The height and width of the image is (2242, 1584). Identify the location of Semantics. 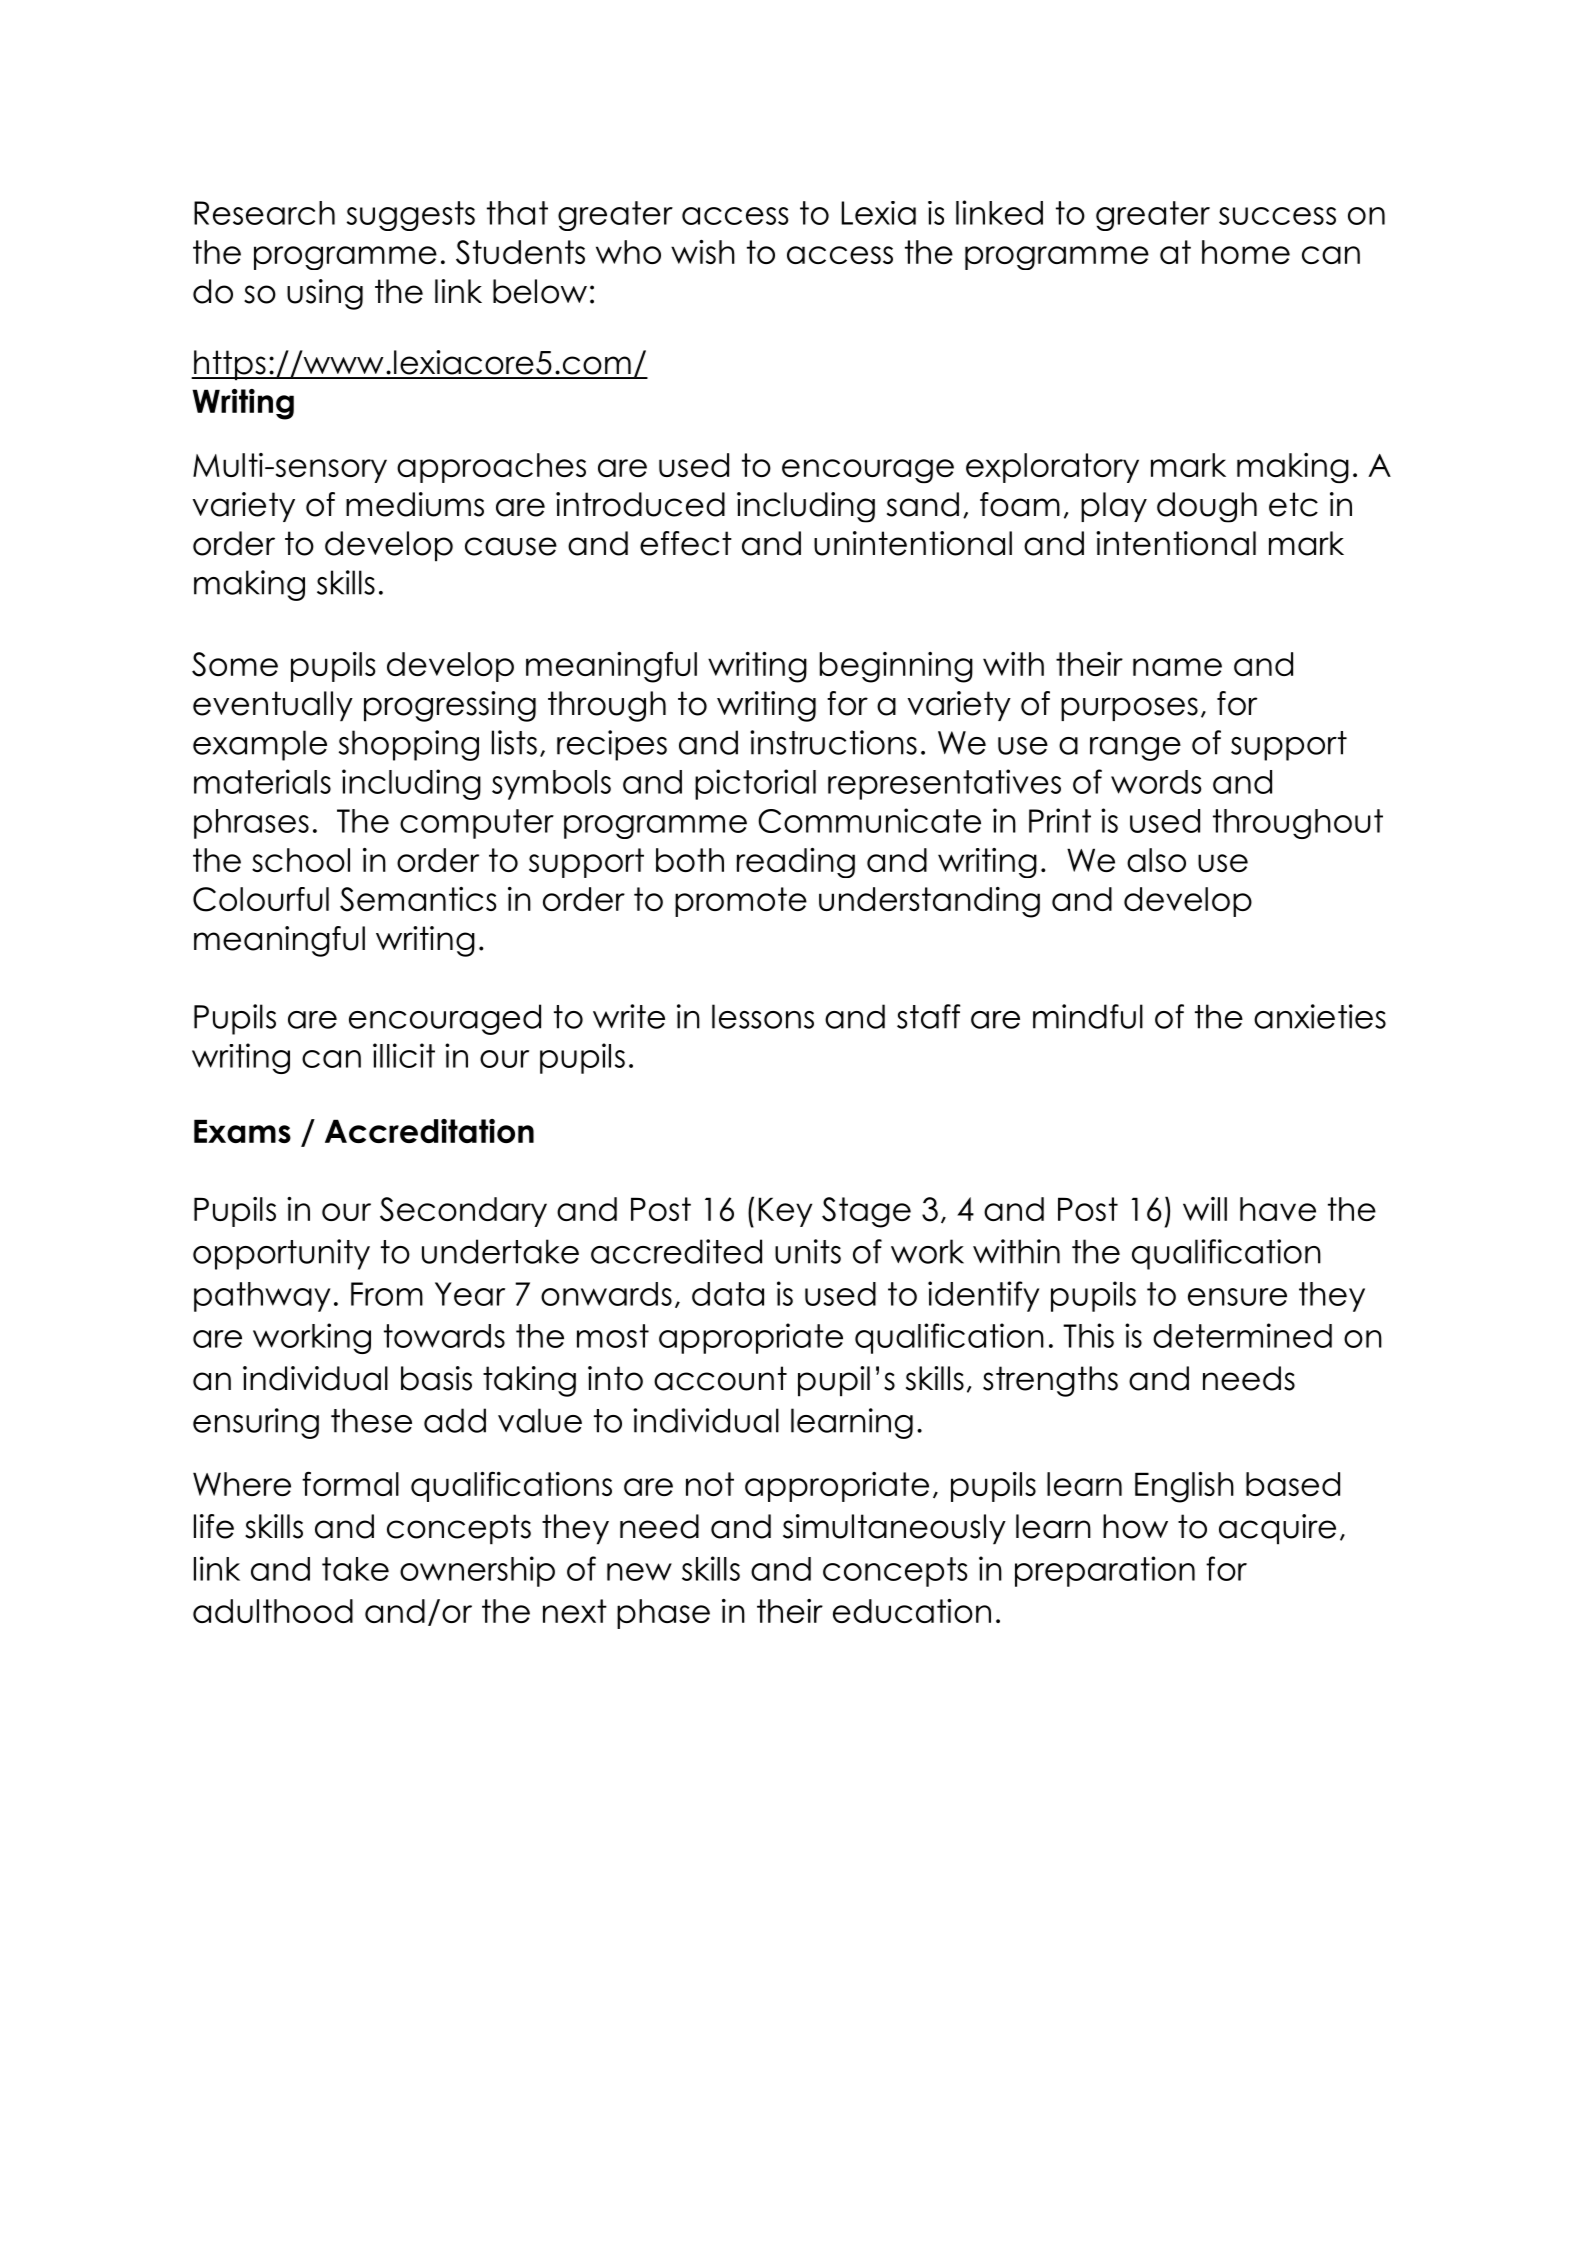
(418, 899).
